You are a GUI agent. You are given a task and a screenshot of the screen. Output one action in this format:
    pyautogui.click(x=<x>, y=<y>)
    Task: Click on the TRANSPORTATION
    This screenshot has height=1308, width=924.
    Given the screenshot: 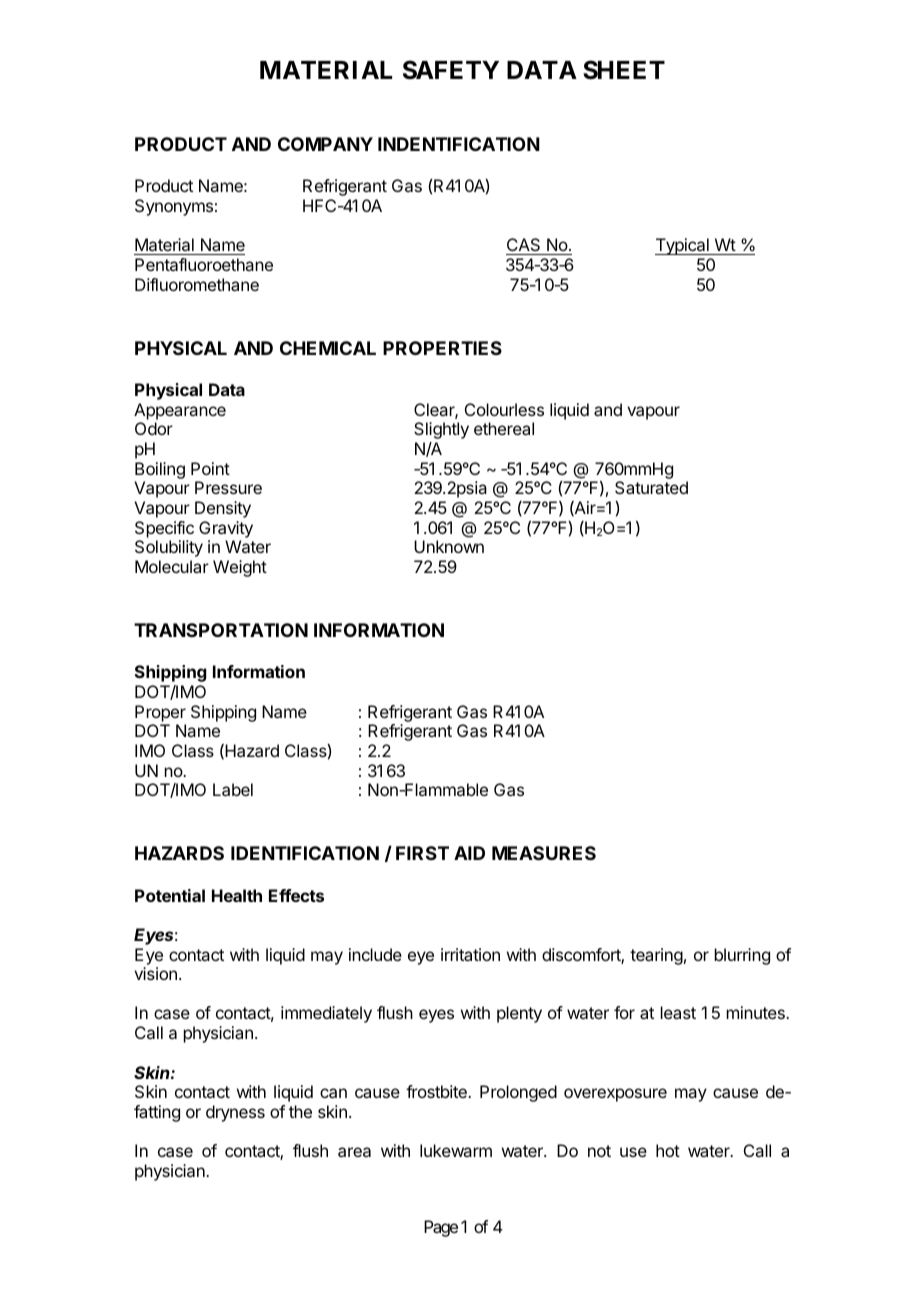 What is the action you would take?
    pyautogui.click(x=221, y=630)
